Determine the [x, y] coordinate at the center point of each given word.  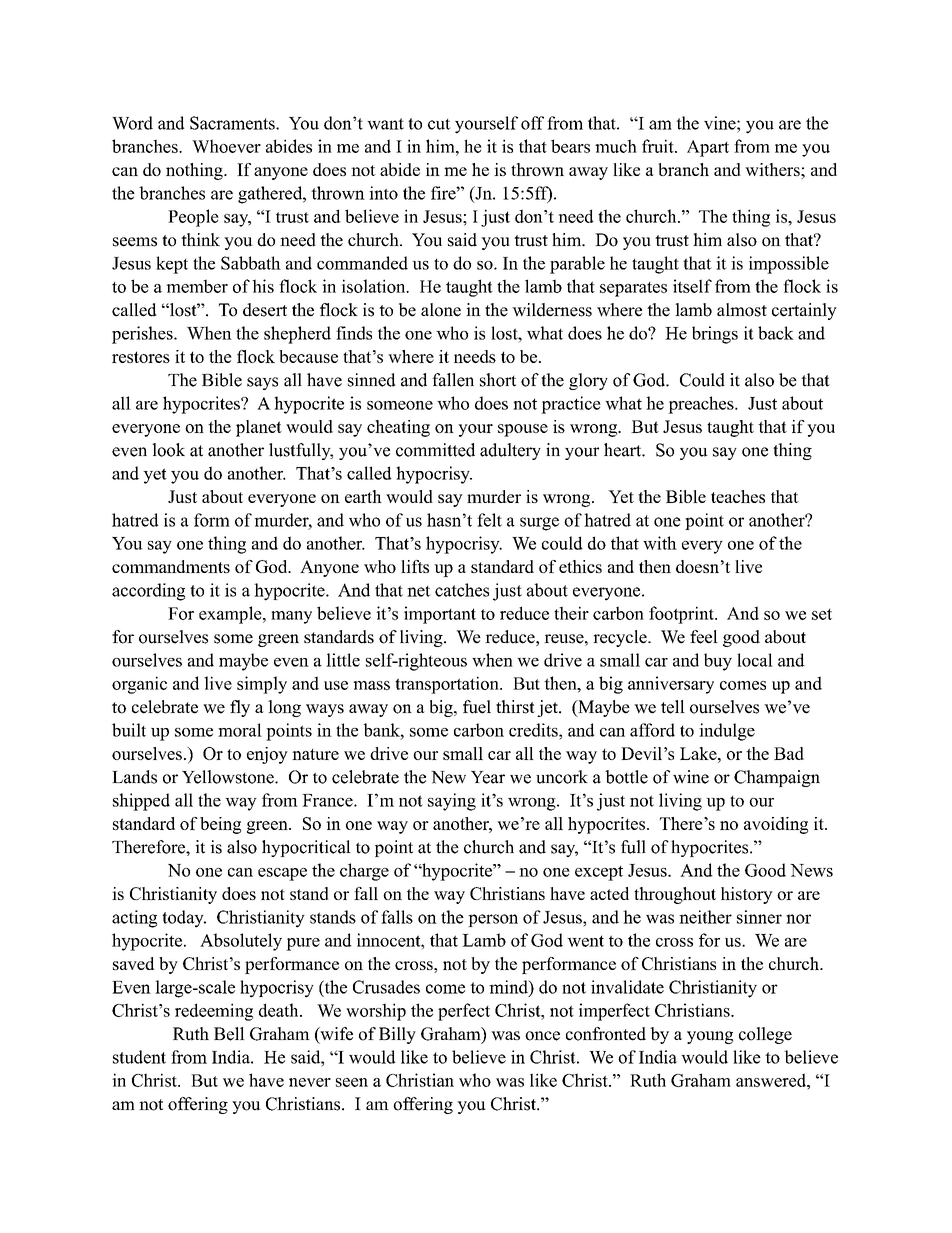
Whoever [226, 146]
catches [462, 590]
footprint [682, 615]
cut [439, 124]
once [542, 1036]
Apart [708, 148]
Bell [229, 1034]
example [231, 615]
